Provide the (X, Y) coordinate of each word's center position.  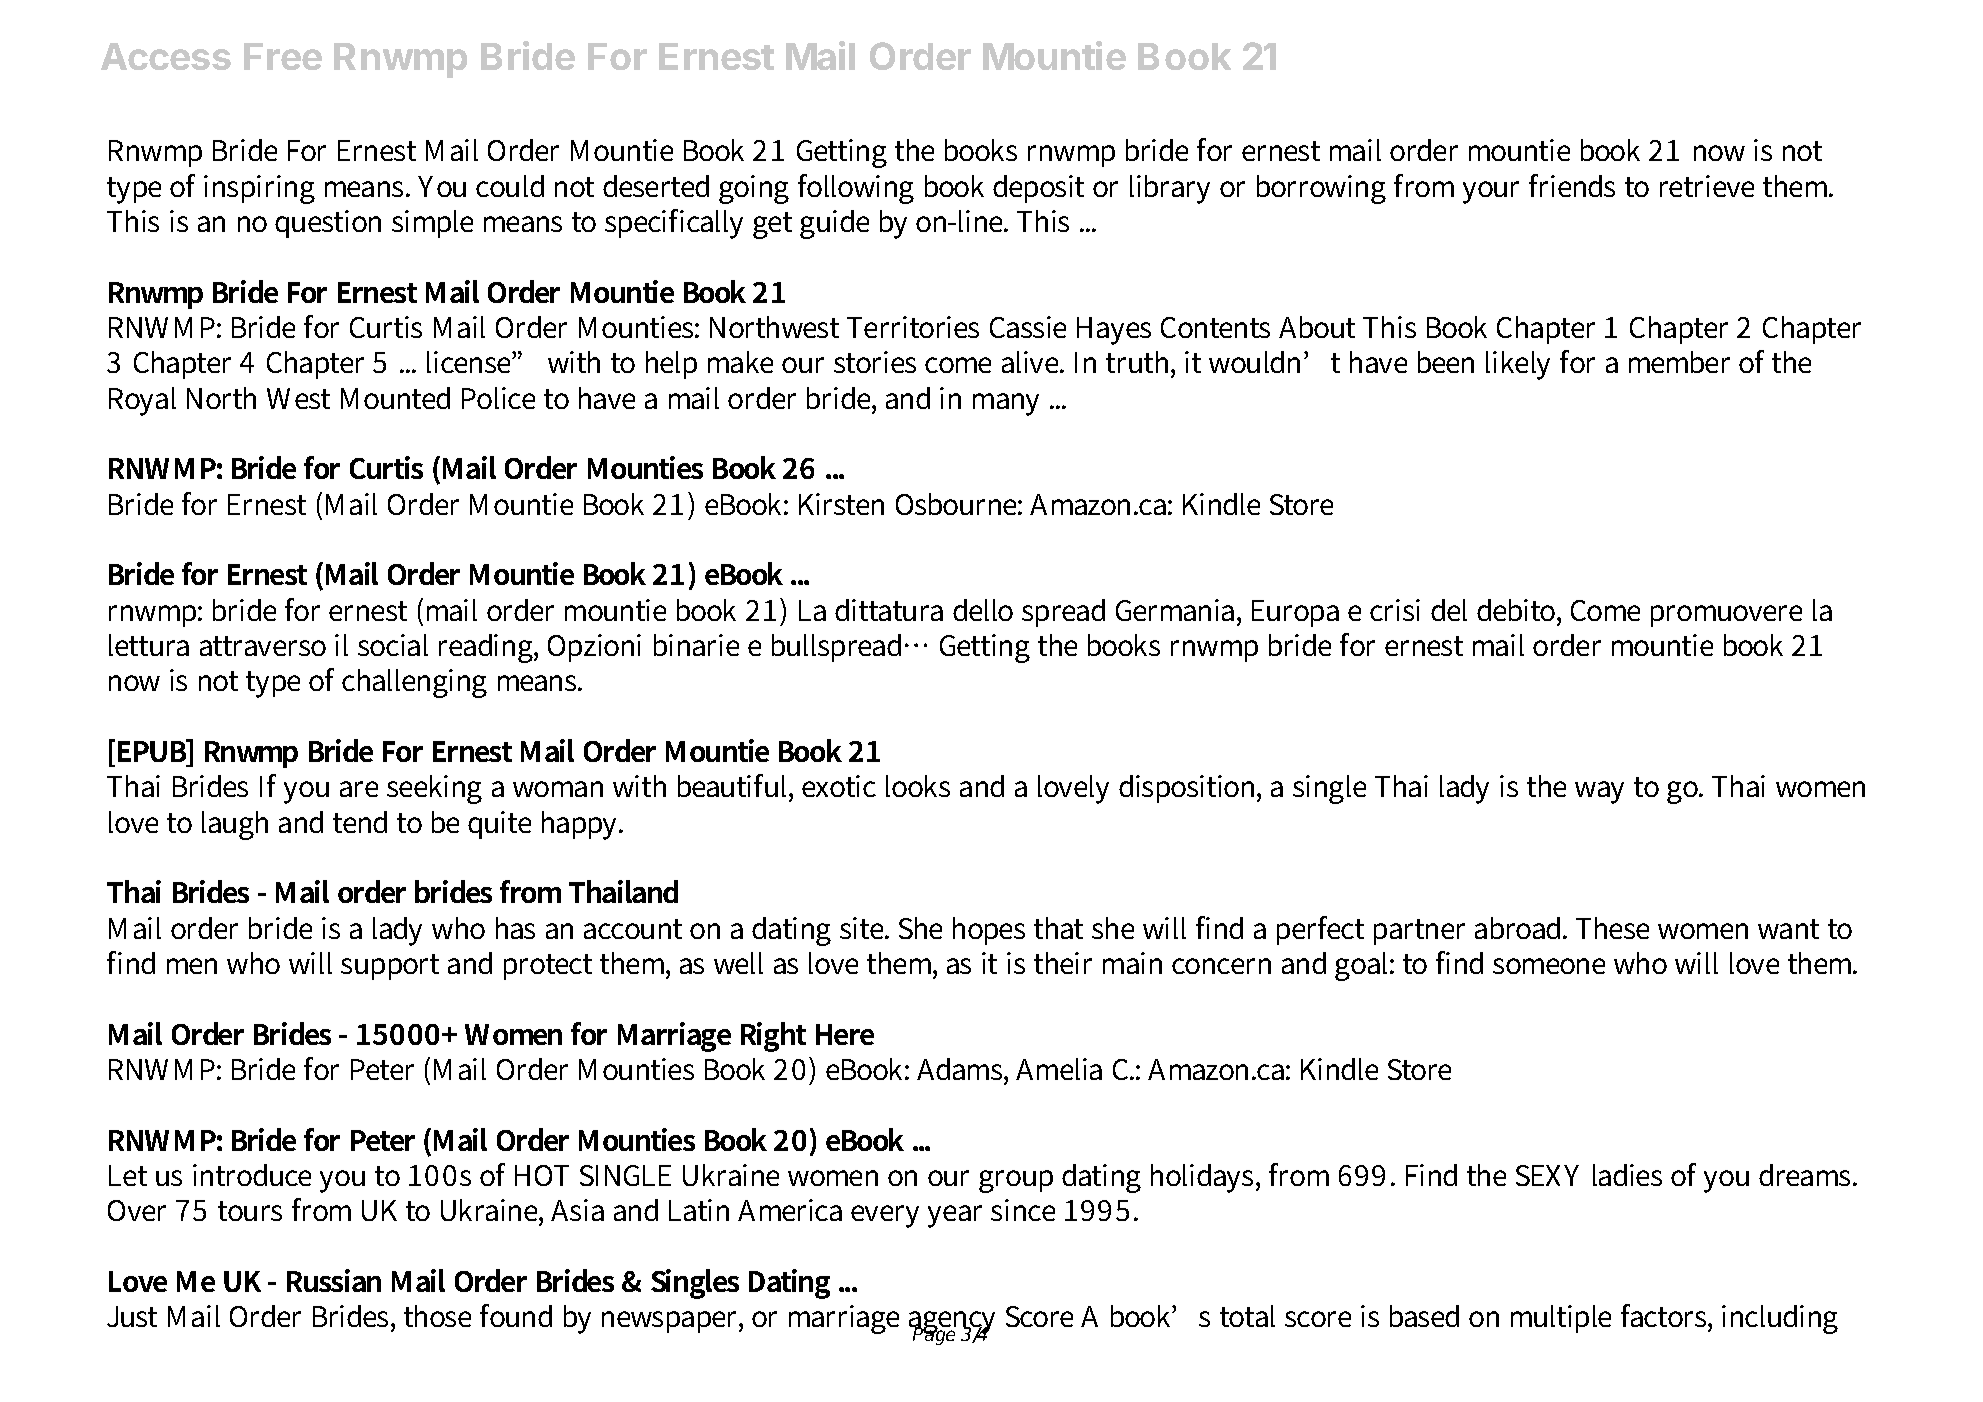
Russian (334, 1280)
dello (983, 610)
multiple (1561, 1319)
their (1063, 963)
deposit (1038, 189)
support (390, 967)
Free (283, 56)
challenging (414, 683)
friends (1572, 185)
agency (952, 1324)
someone (1549, 966)
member (1679, 362)
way (1599, 792)
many (1006, 404)
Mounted (395, 398)
